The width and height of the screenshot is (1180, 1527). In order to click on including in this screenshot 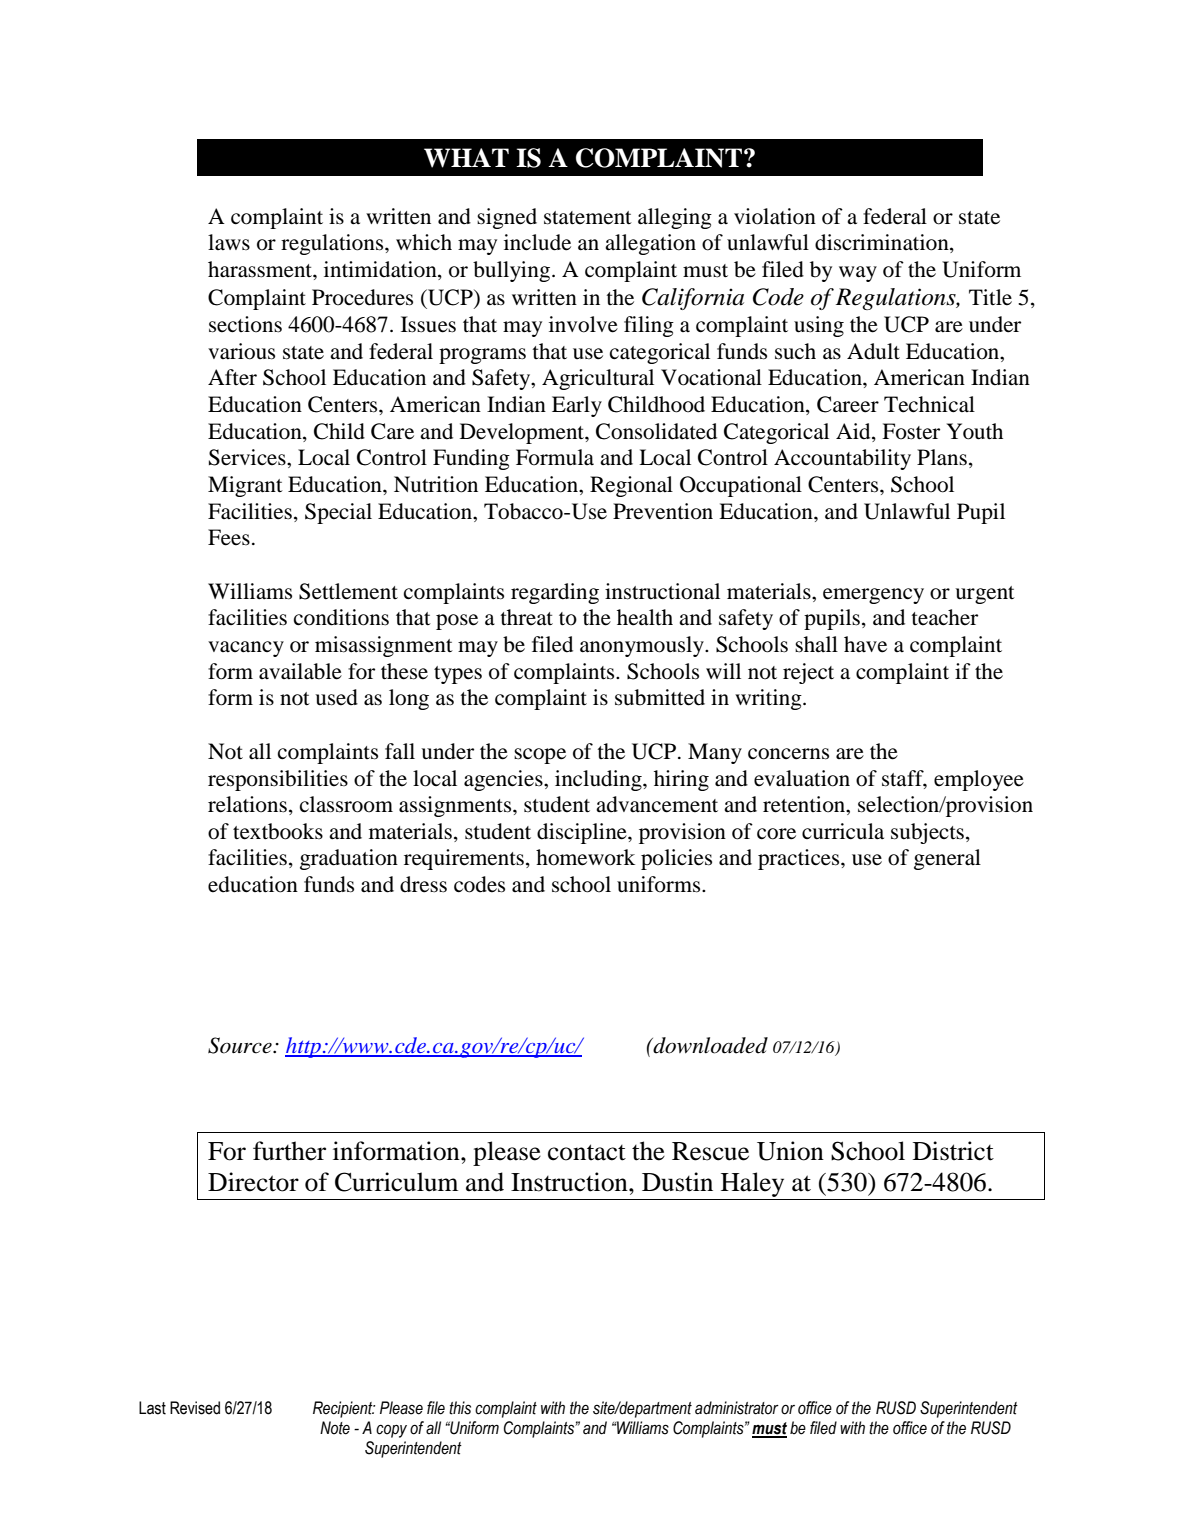, I will do `click(599, 780)`.
